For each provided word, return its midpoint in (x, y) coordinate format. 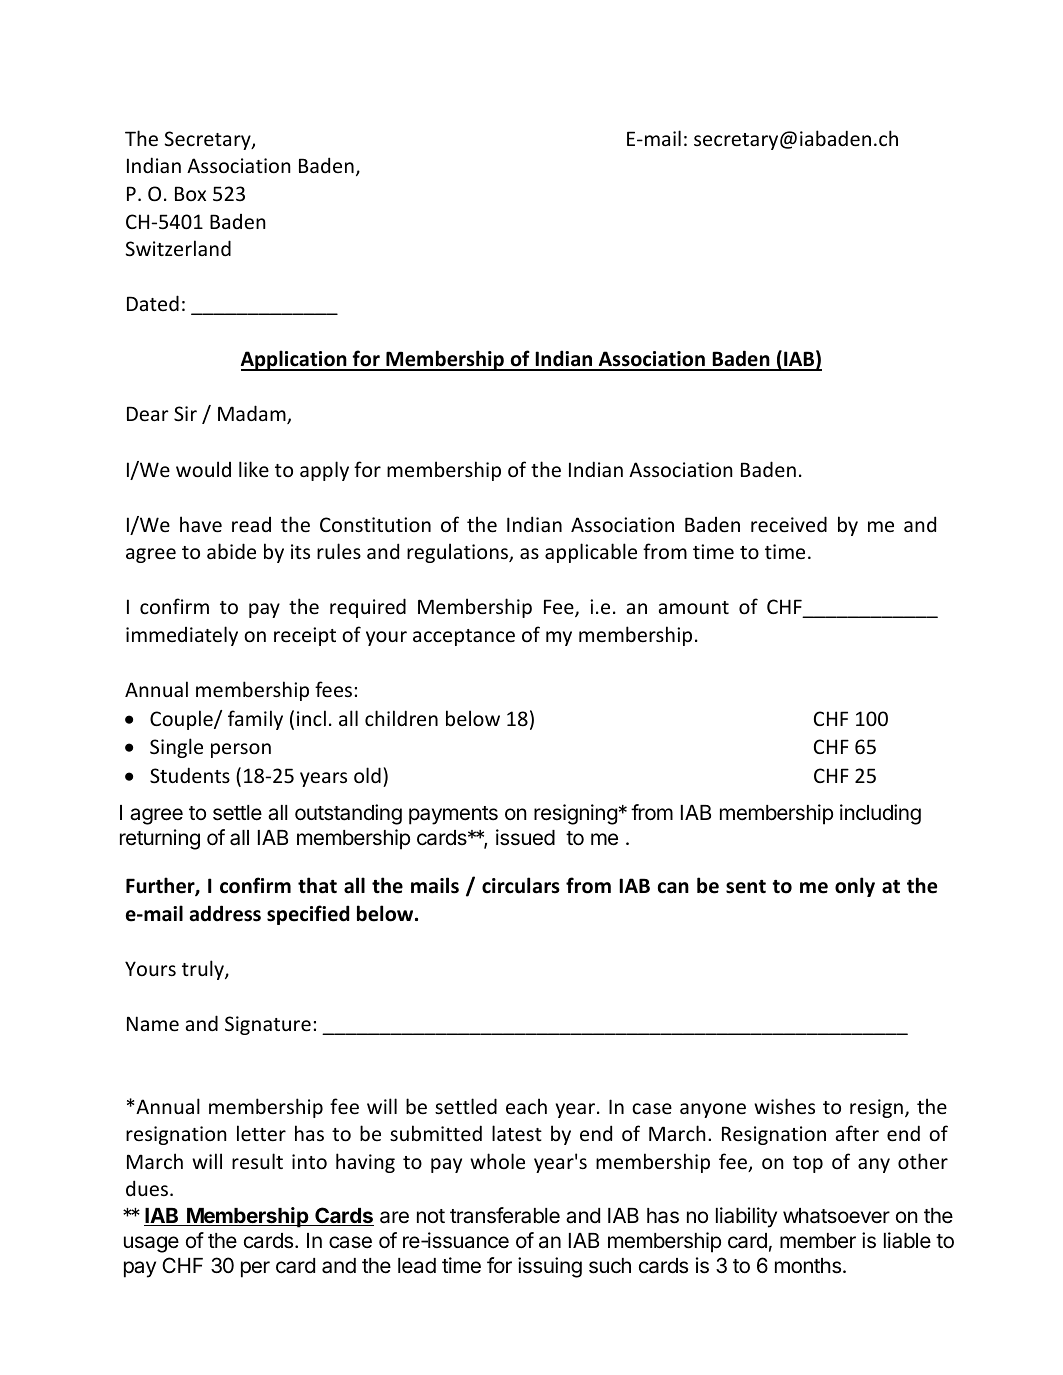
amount (694, 608)
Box (190, 193)
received (789, 524)
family (255, 720)
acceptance (464, 637)
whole (497, 1161)
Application (295, 360)
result (257, 1161)
